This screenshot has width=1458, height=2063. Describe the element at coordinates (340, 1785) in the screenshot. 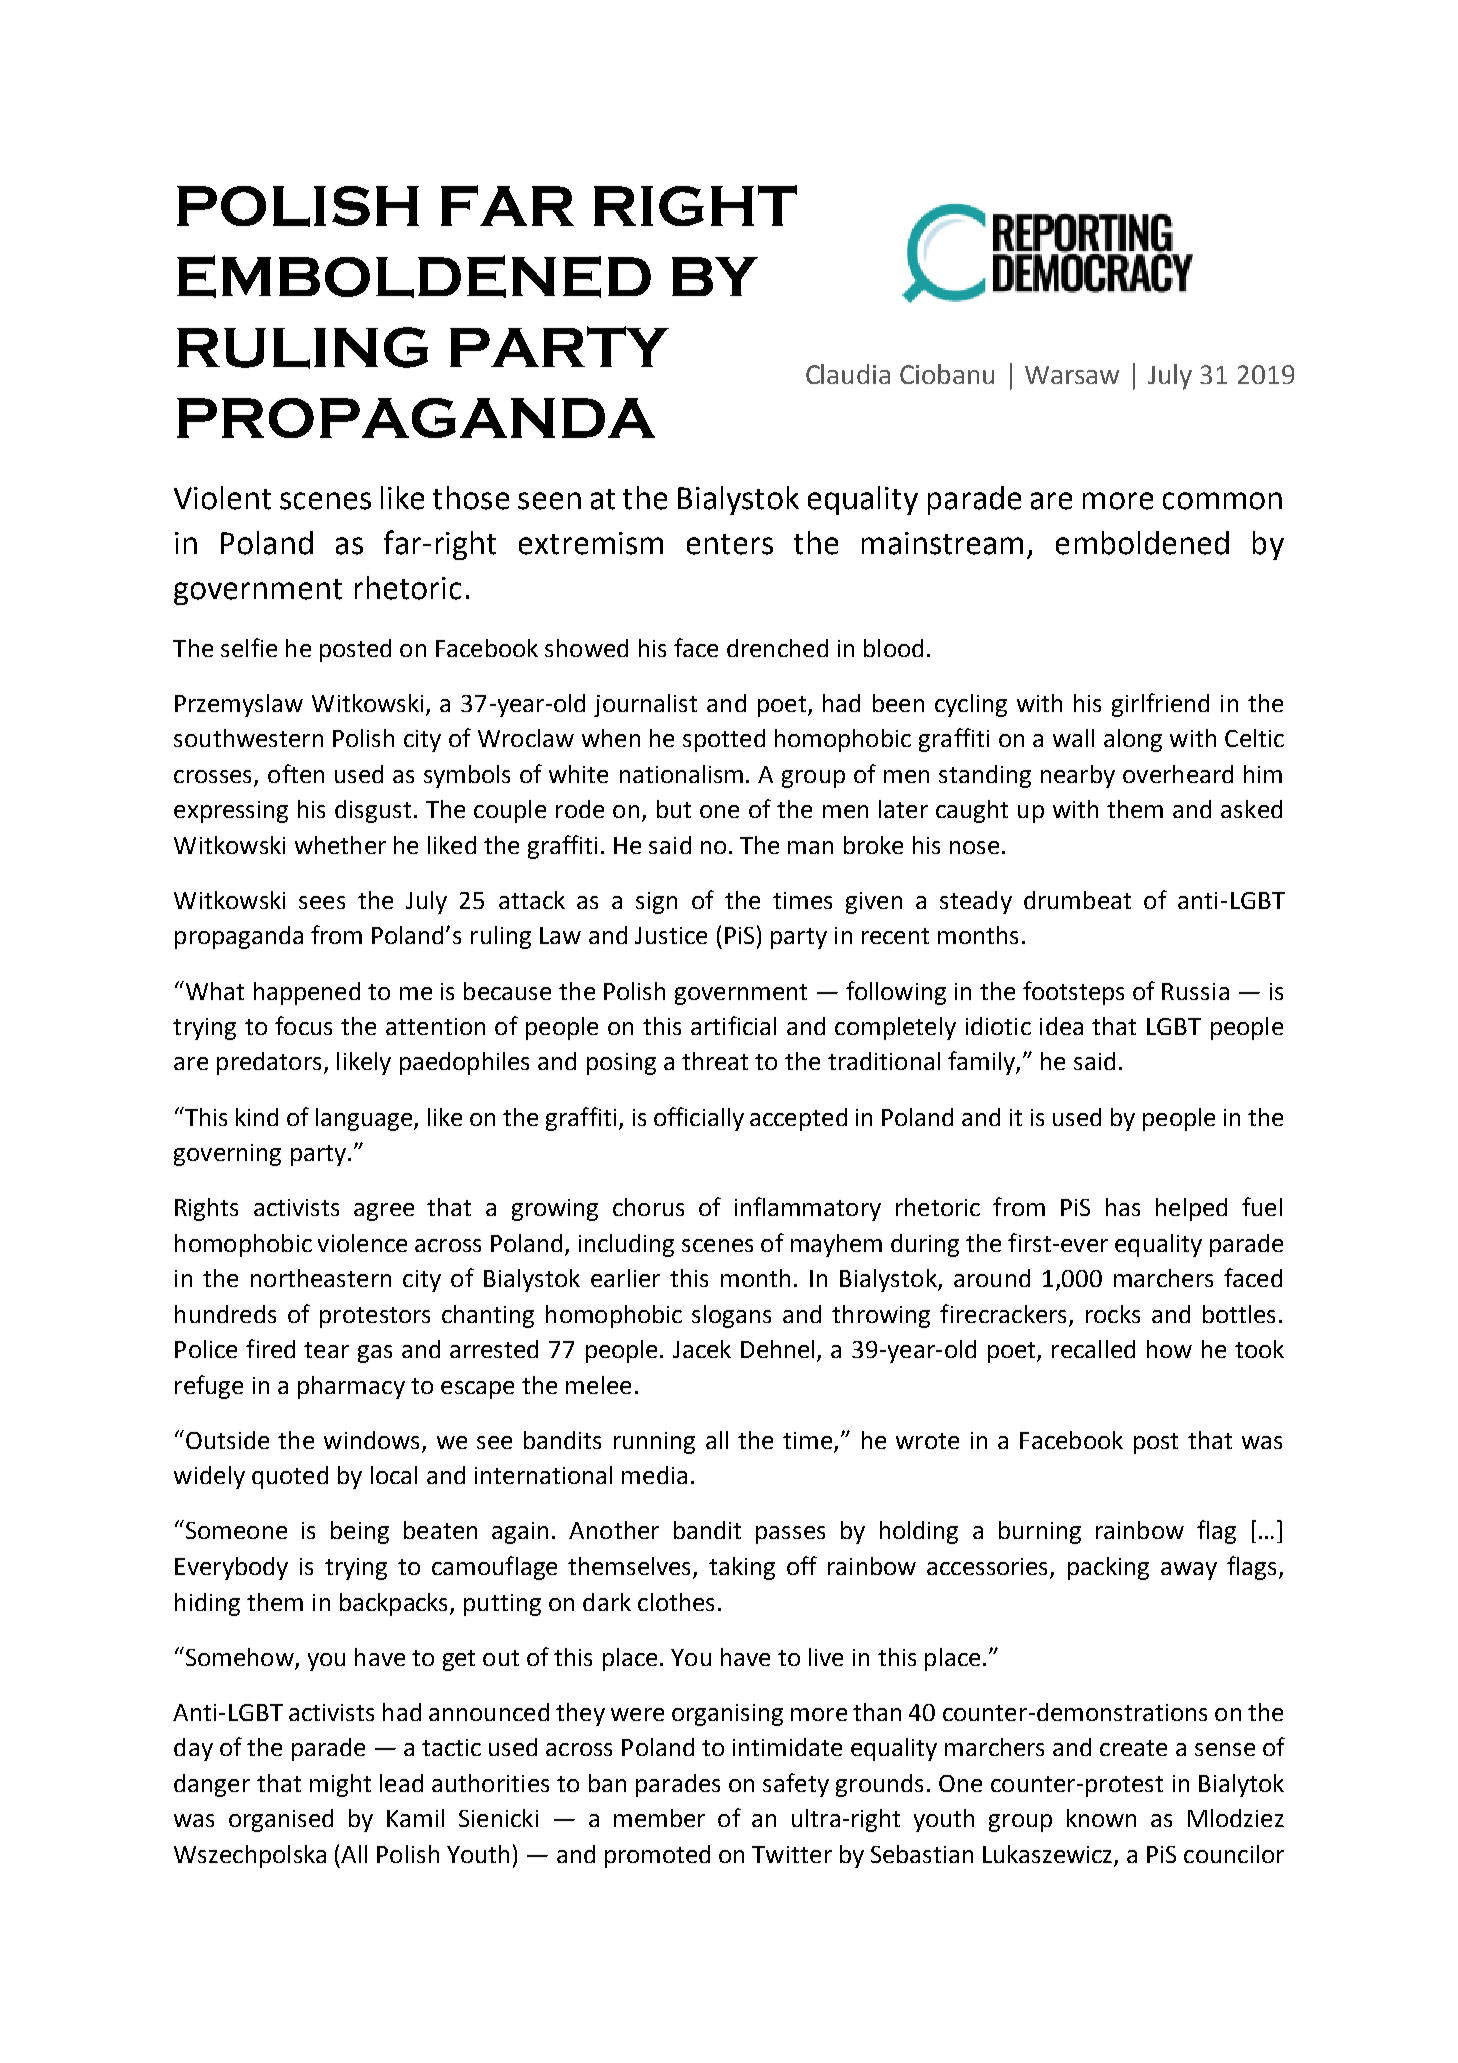

I see `might` at that location.
